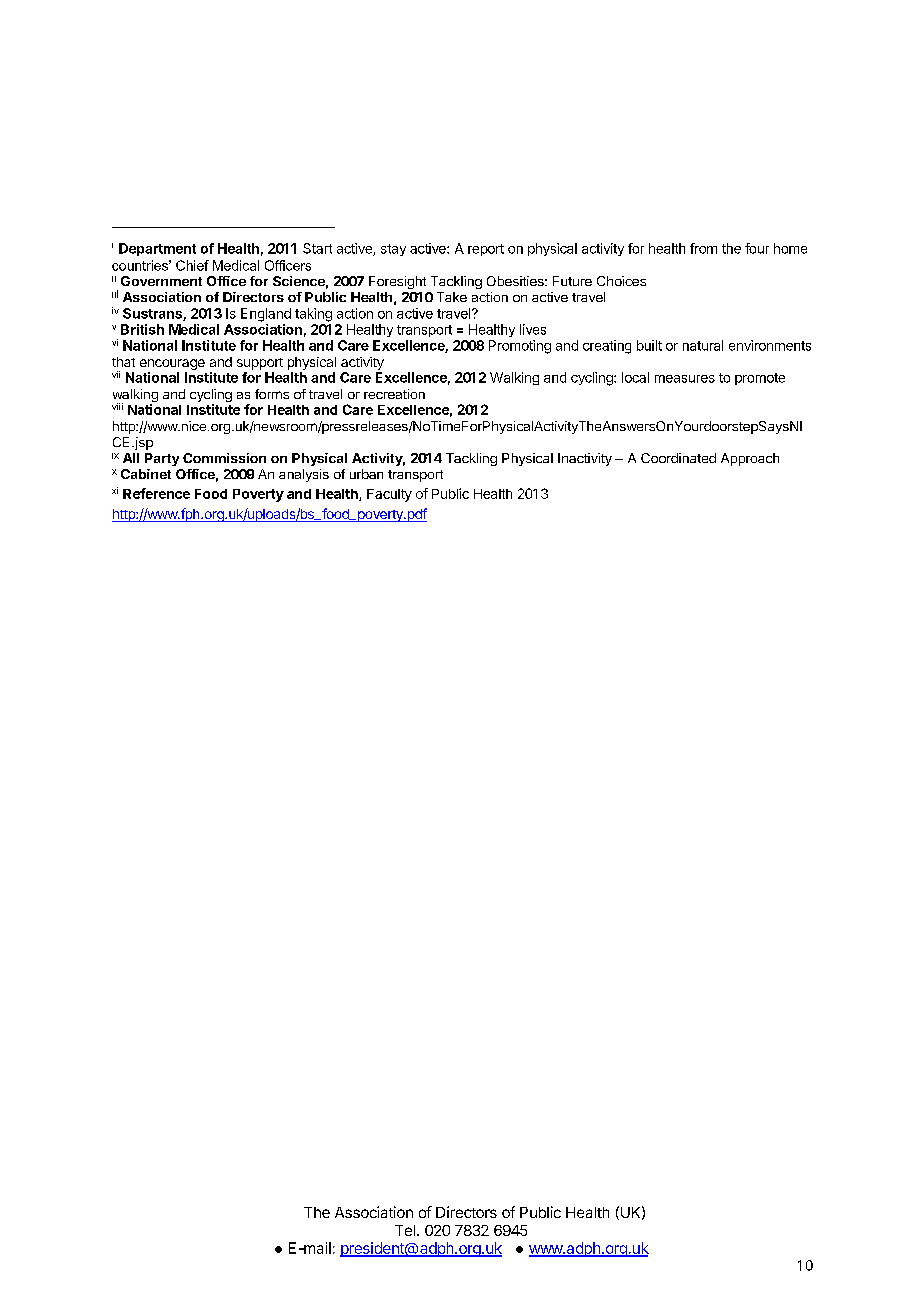 The width and height of the screenshot is (924, 1308). Describe the element at coordinates (750, 459) in the screenshot. I see `Approach` at that location.
